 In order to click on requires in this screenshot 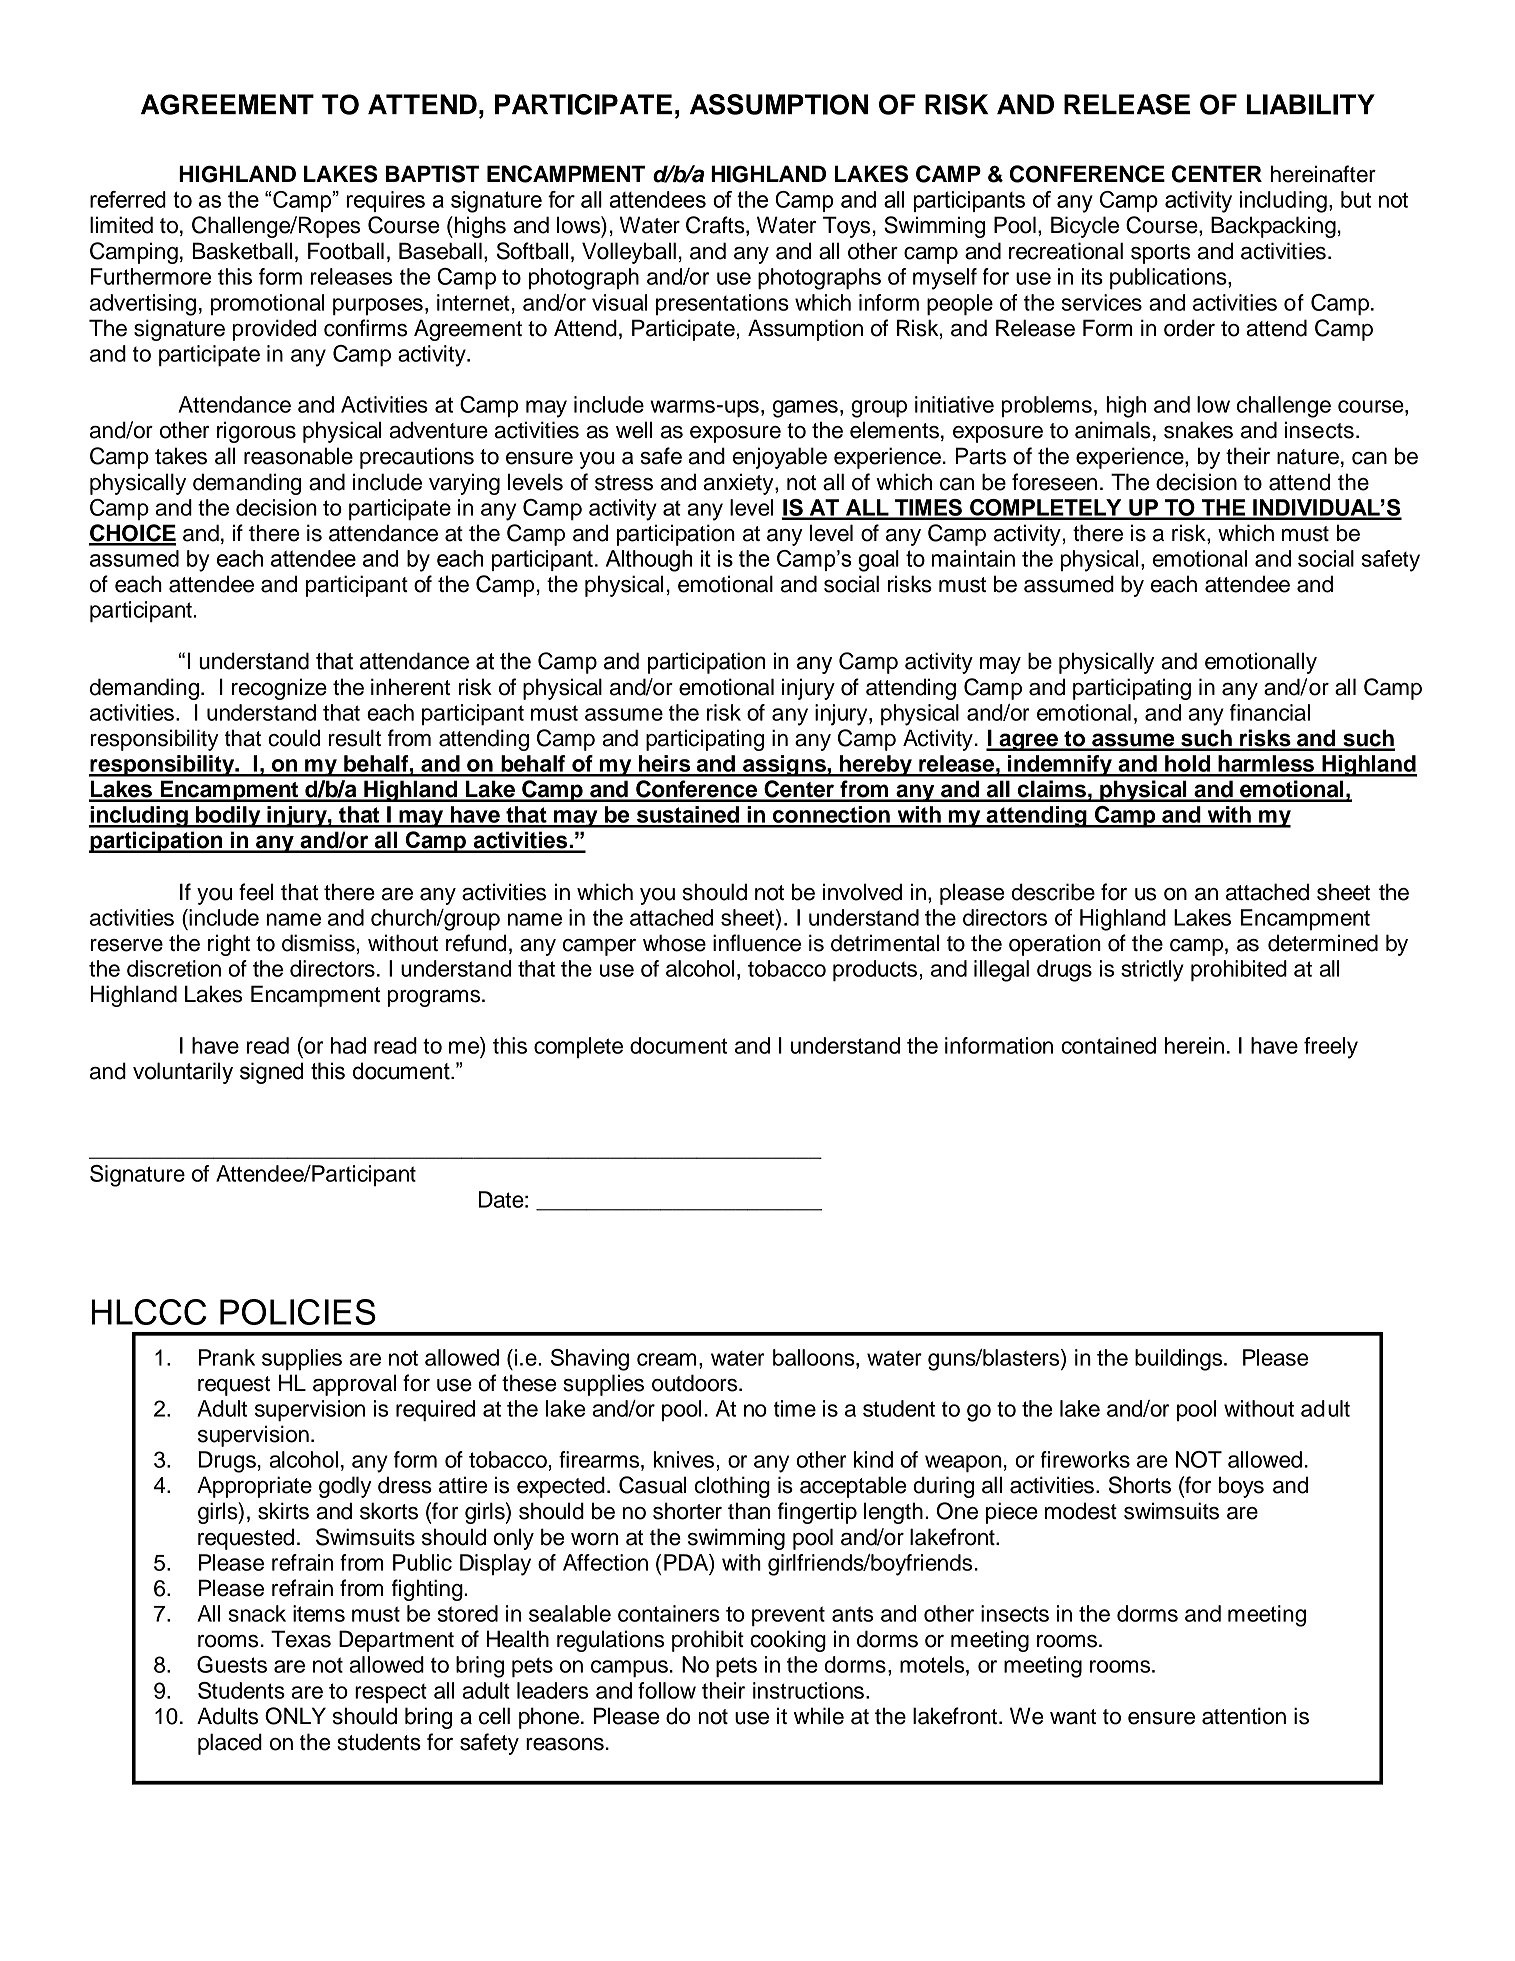, I will do `click(385, 201)`.
